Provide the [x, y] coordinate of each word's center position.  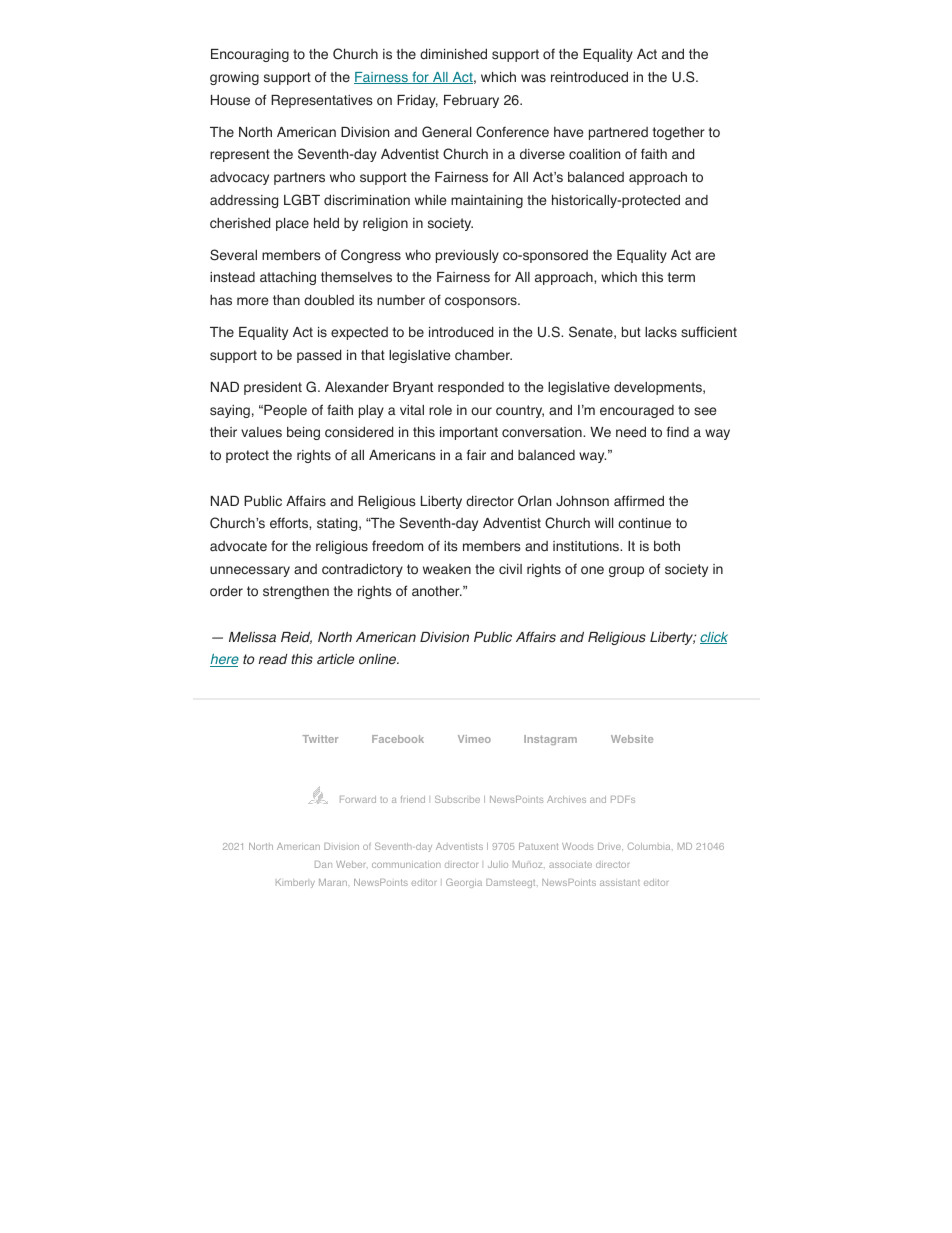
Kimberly [295, 883]
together [679, 133]
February [471, 101]
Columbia [650, 846]
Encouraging [250, 55]
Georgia [464, 883]
